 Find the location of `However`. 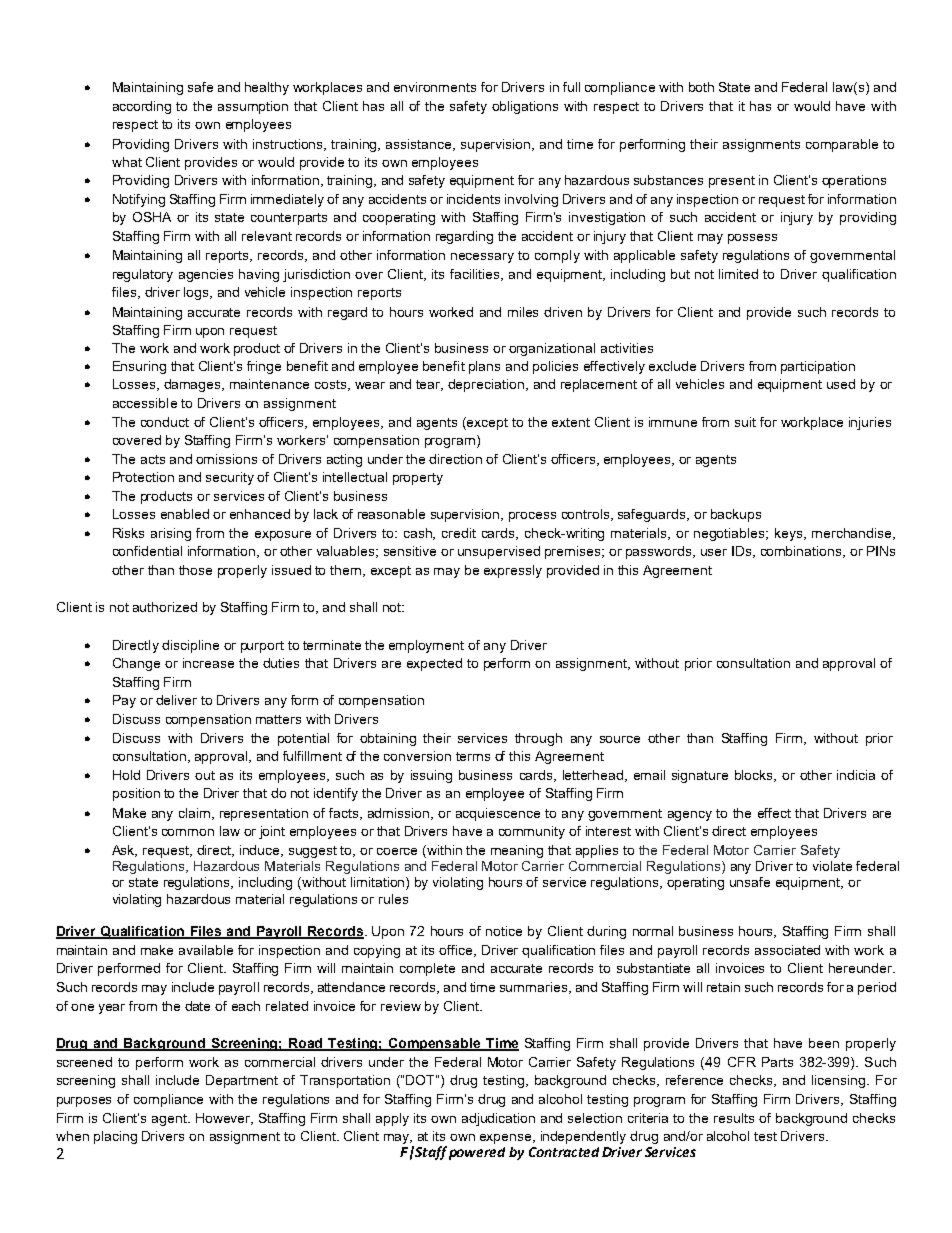

However is located at coordinates (224, 1119).
